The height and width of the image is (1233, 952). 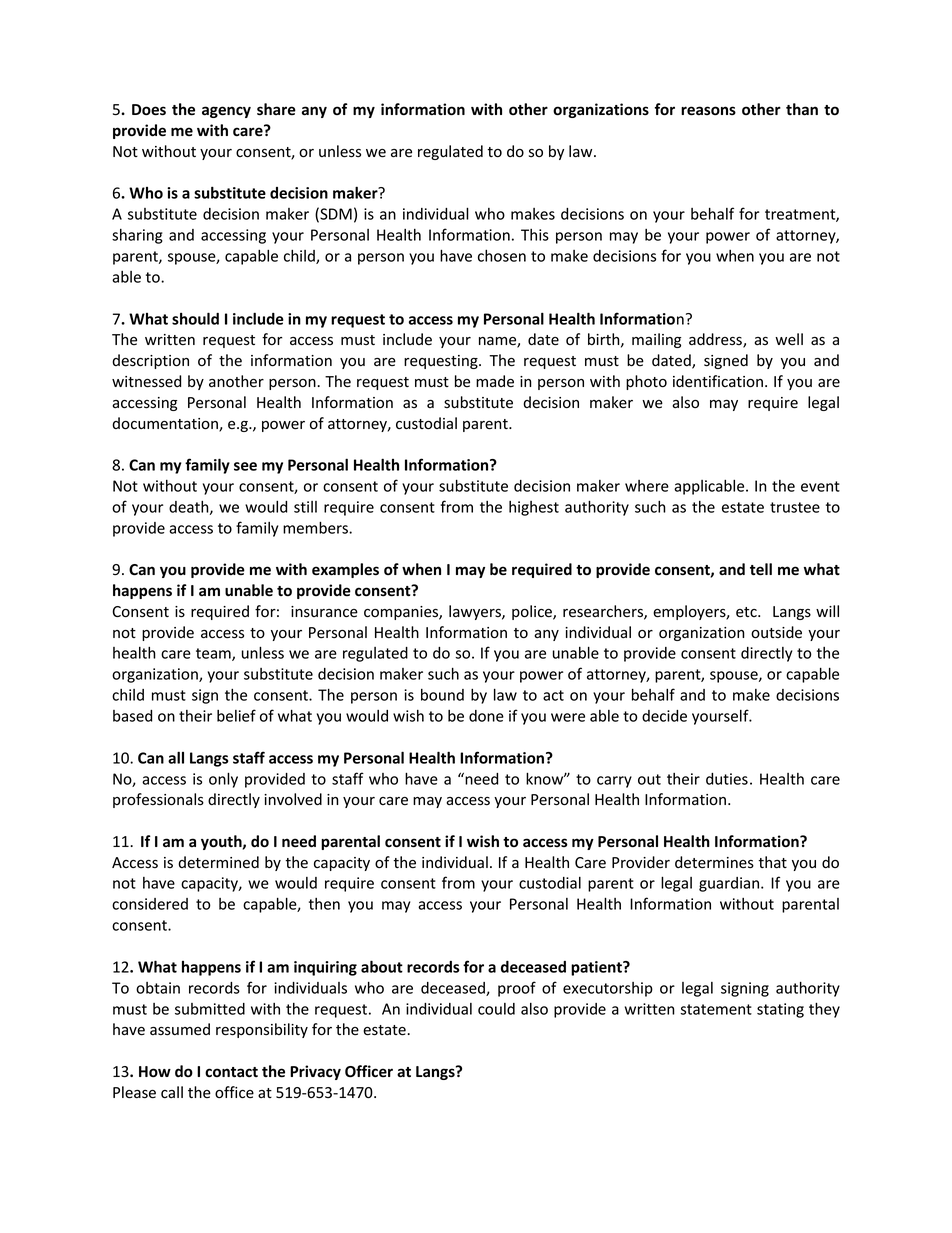 What do you see at coordinates (231, 1072) in the image?
I see `contact` at bounding box center [231, 1072].
